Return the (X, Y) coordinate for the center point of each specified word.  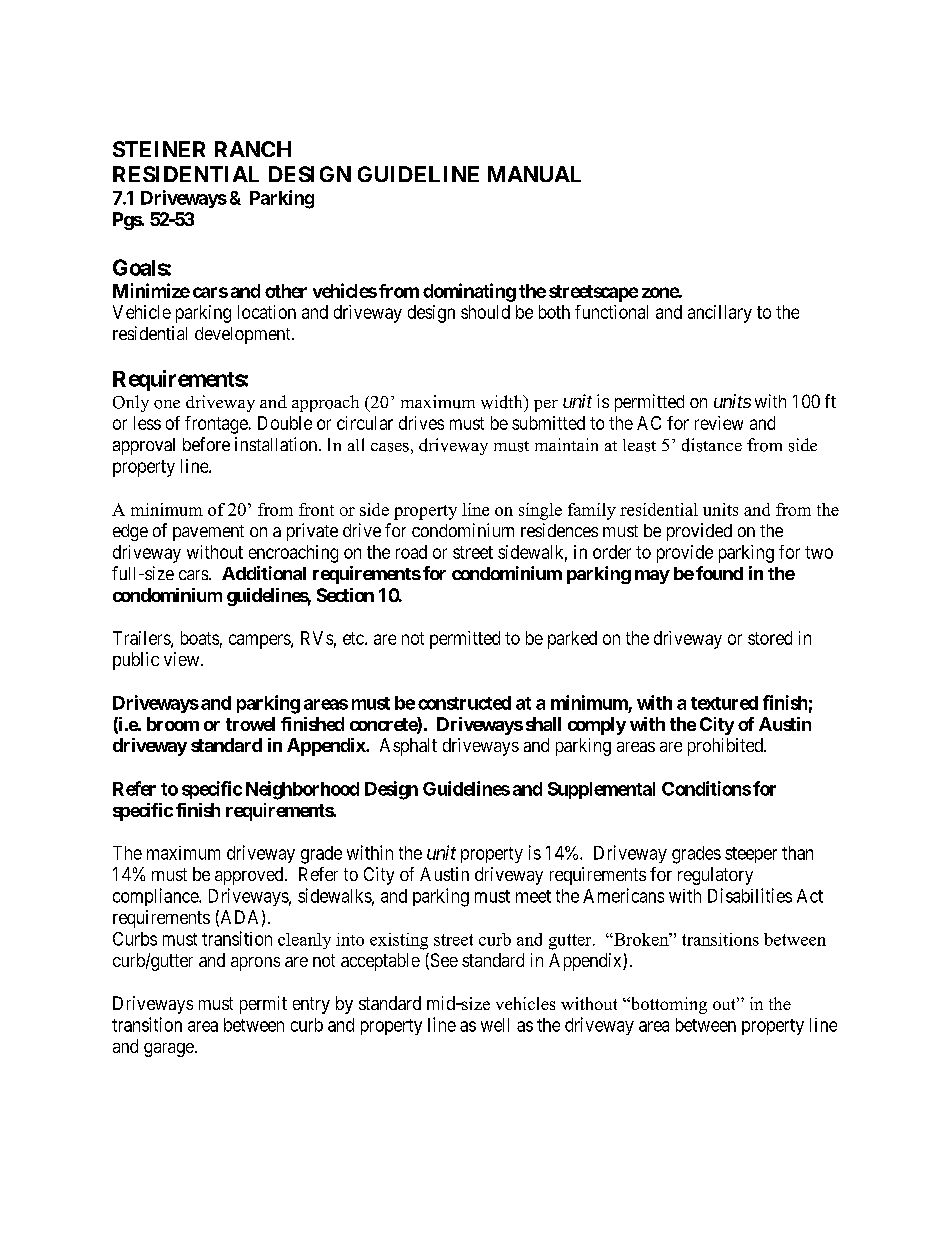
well (495, 1025)
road (411, 552)
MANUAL (534, 174)
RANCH (253, 149)
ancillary (720, 314)
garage (169, 1050)
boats (200, 638)
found (719, 573)
